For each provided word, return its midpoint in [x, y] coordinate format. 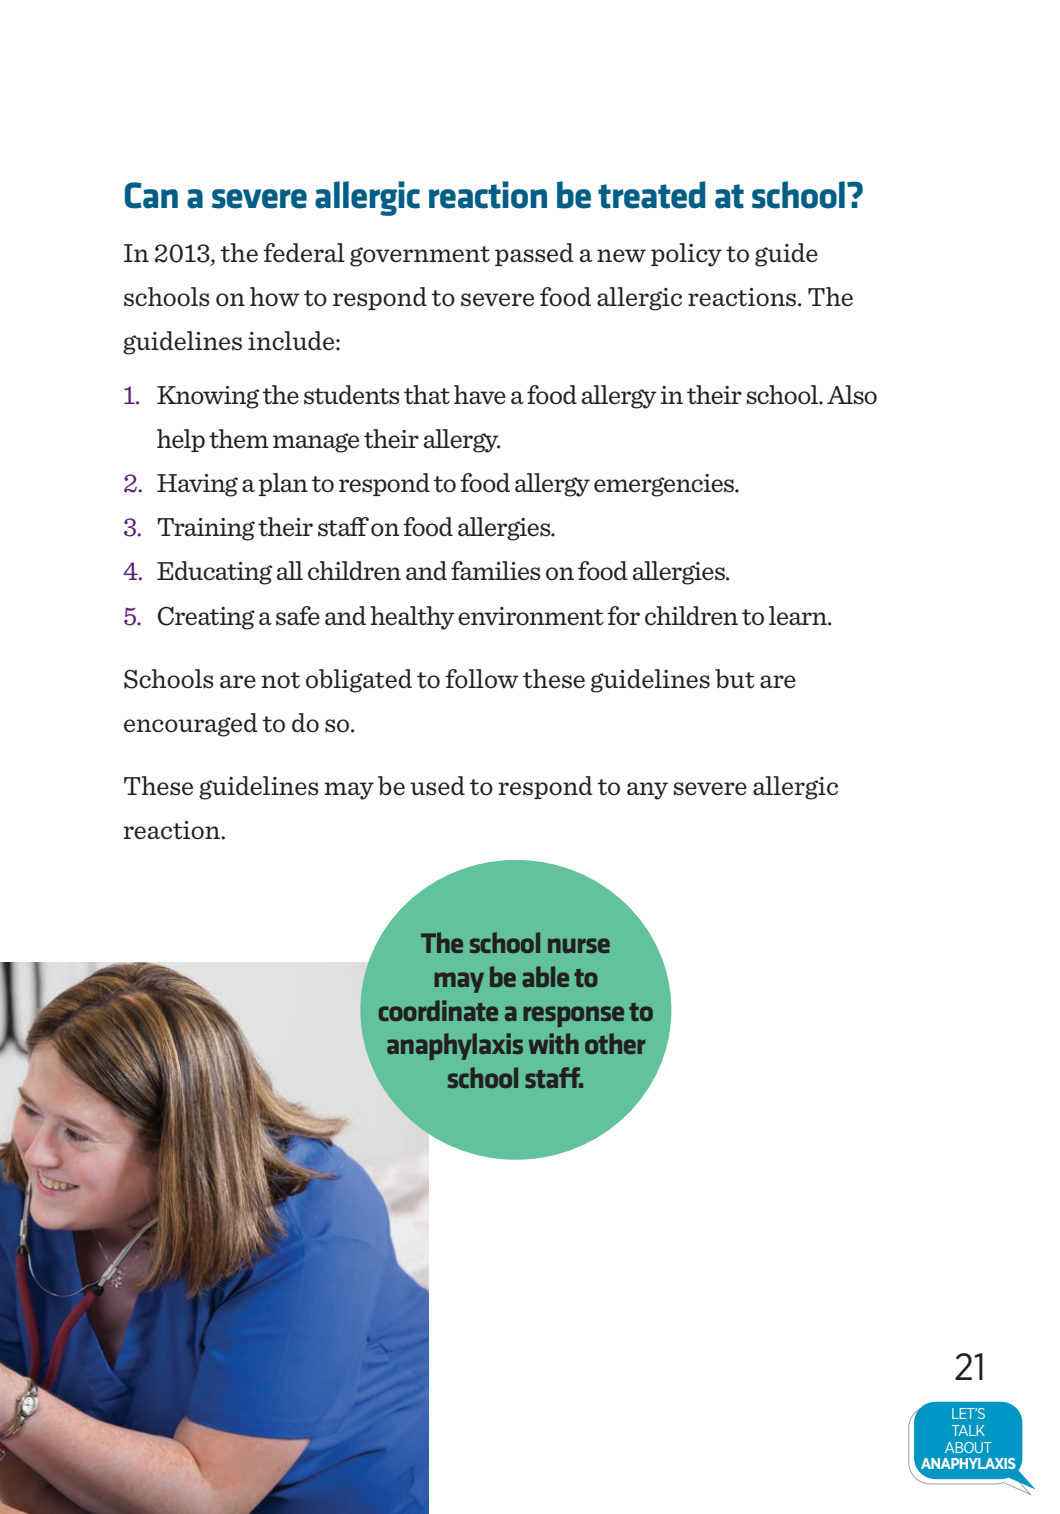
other [615, 1043]
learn [799, 616]
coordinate [438, 1010]
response [573, 1016]
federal [304, 253]
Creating [206, 618]
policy [686, 255]
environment [531, 616]
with [554, 1043]
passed [534, 254]
